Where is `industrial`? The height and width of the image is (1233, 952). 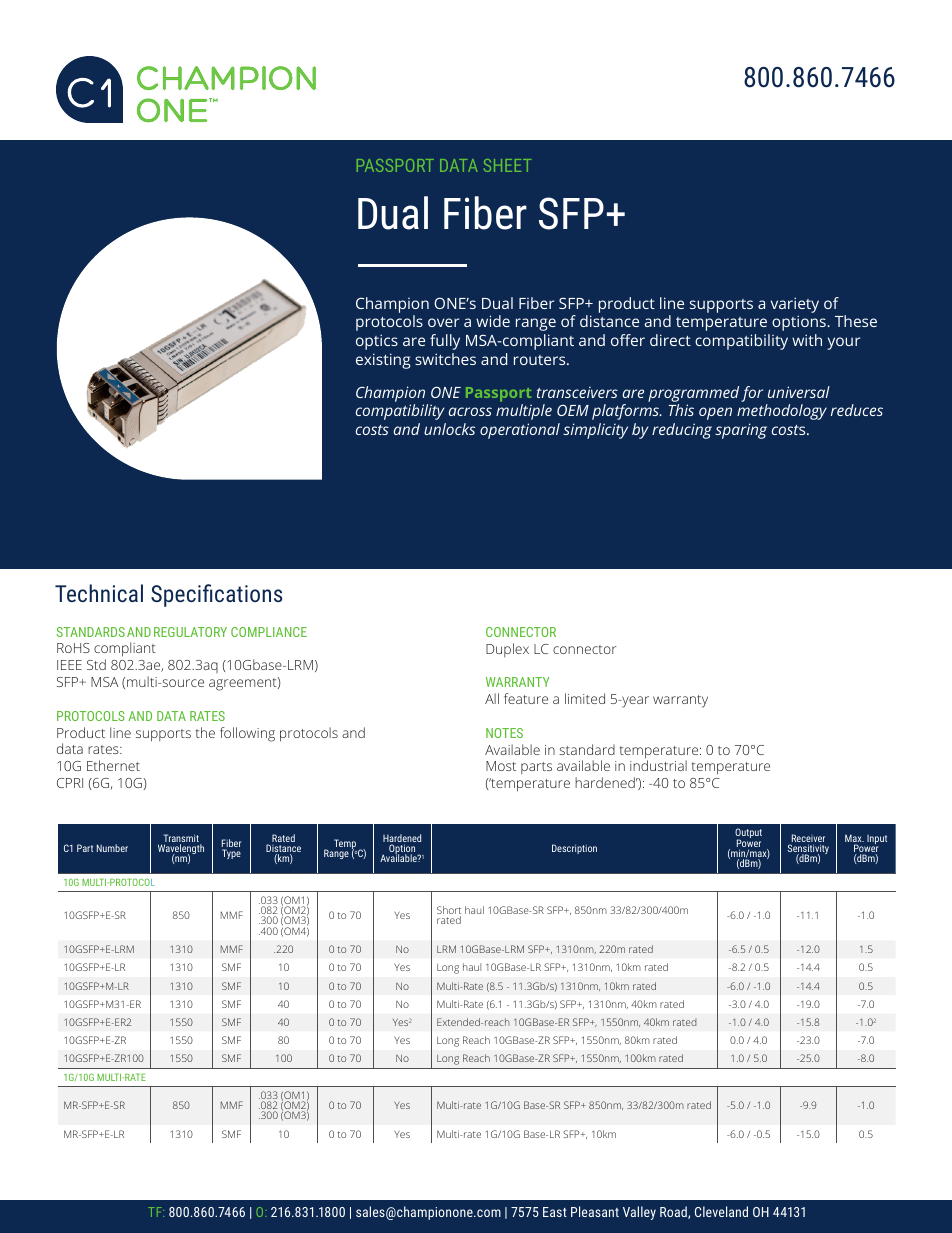
industrial is located at coordinates (658, 765).
